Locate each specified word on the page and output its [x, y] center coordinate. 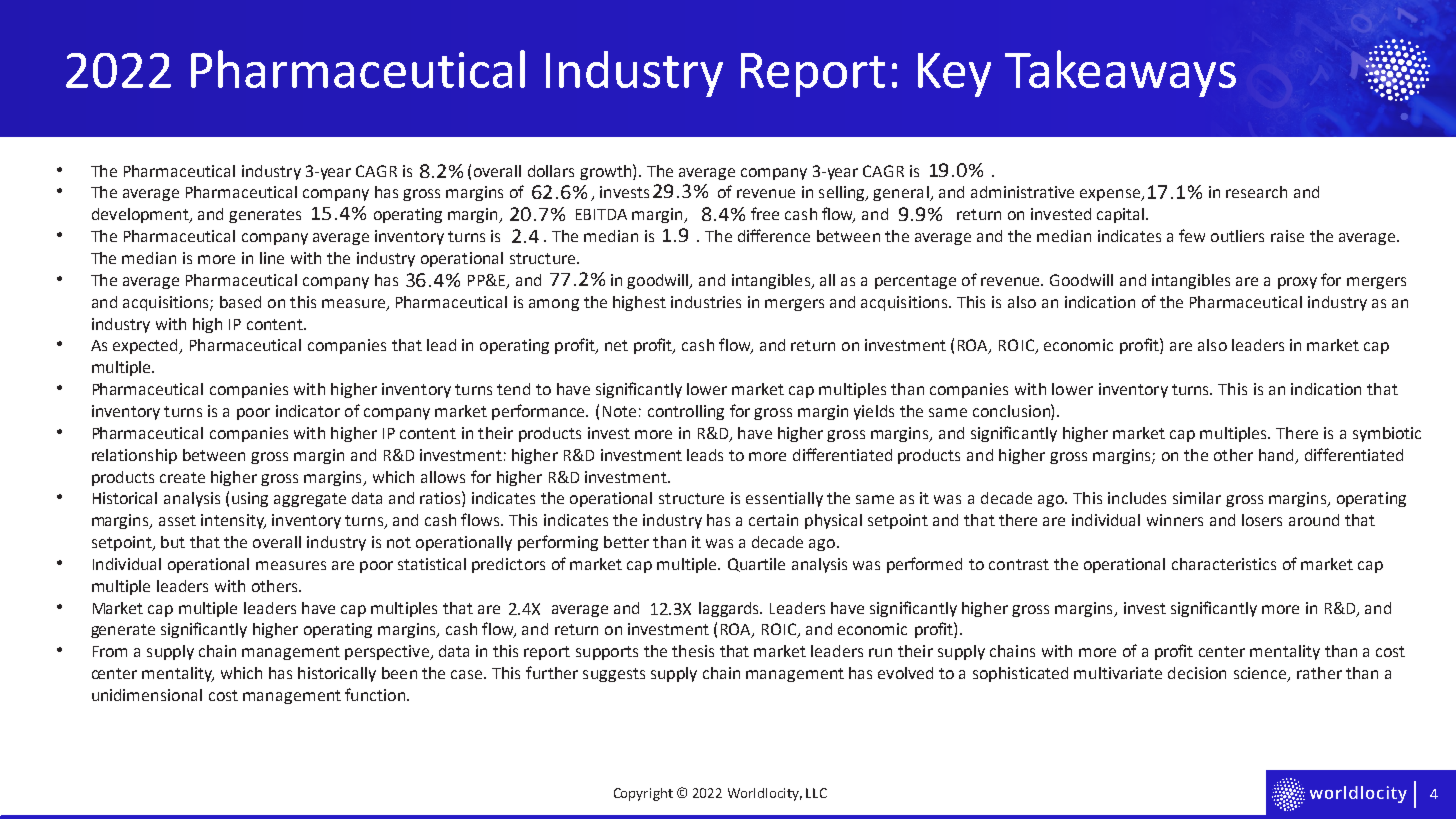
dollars [551, 171]
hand [1276, 455]
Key [954, 75]
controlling [686, 412]
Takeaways [1120, 73]
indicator [308, 411]
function [375, 694]
